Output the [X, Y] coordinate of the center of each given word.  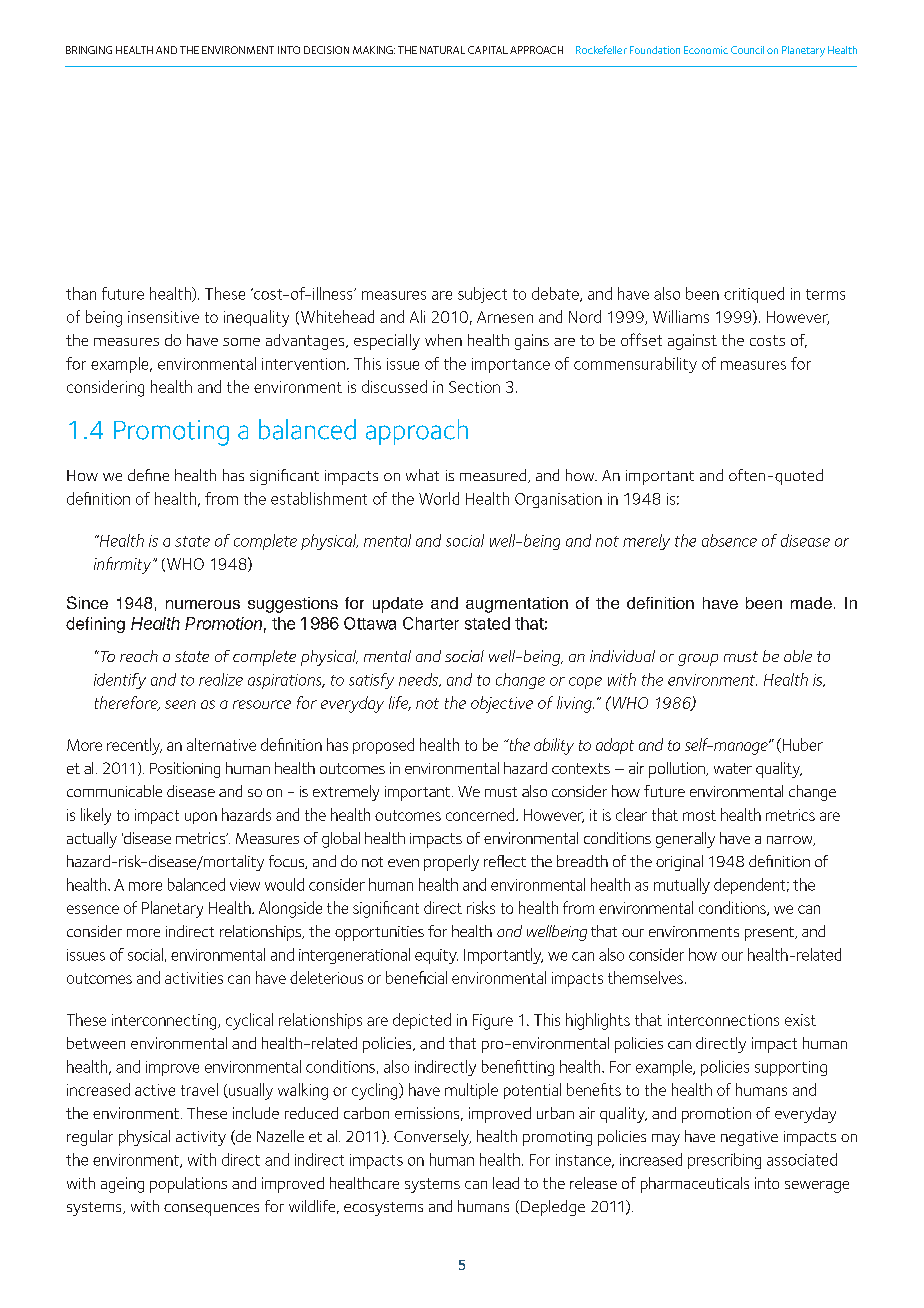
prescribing [724, 1161]
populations [188, 1185]
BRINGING [89, 50]
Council [747, 50]
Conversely [432, 1138]
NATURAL [442, 50]
